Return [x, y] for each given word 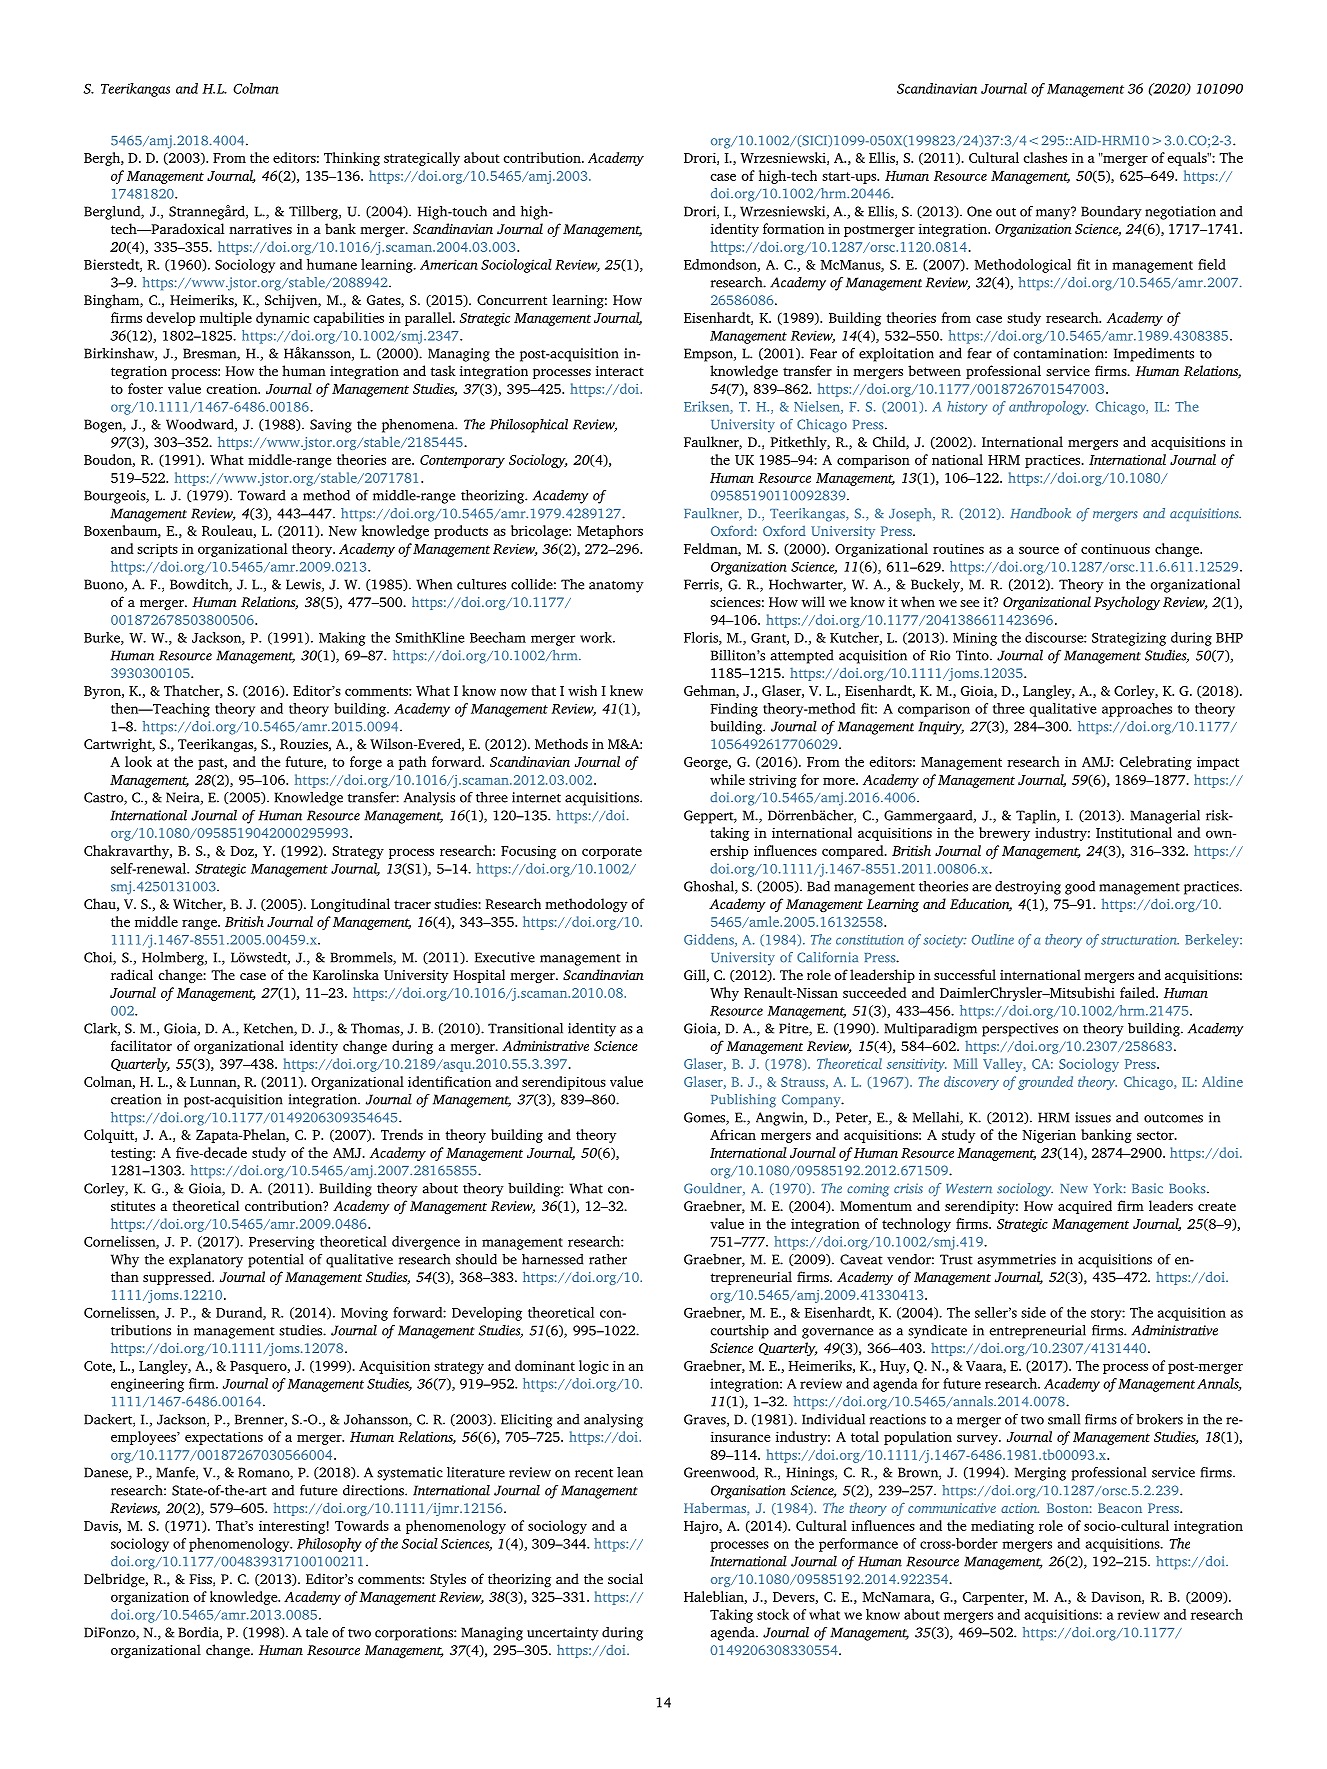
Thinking [352, 159]
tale [317, 1632]
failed [1138, 992]
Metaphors [610, 532]
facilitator [141, 1045]
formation [793, 228]
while [727, 779]
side [1033, 1312]
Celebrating [1156, 763]
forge [366, 763]
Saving [331, 426]
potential [276, 1261]
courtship [739, 1332]
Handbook [1040, 513]
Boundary [1111, 213]
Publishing [743, 1101]
